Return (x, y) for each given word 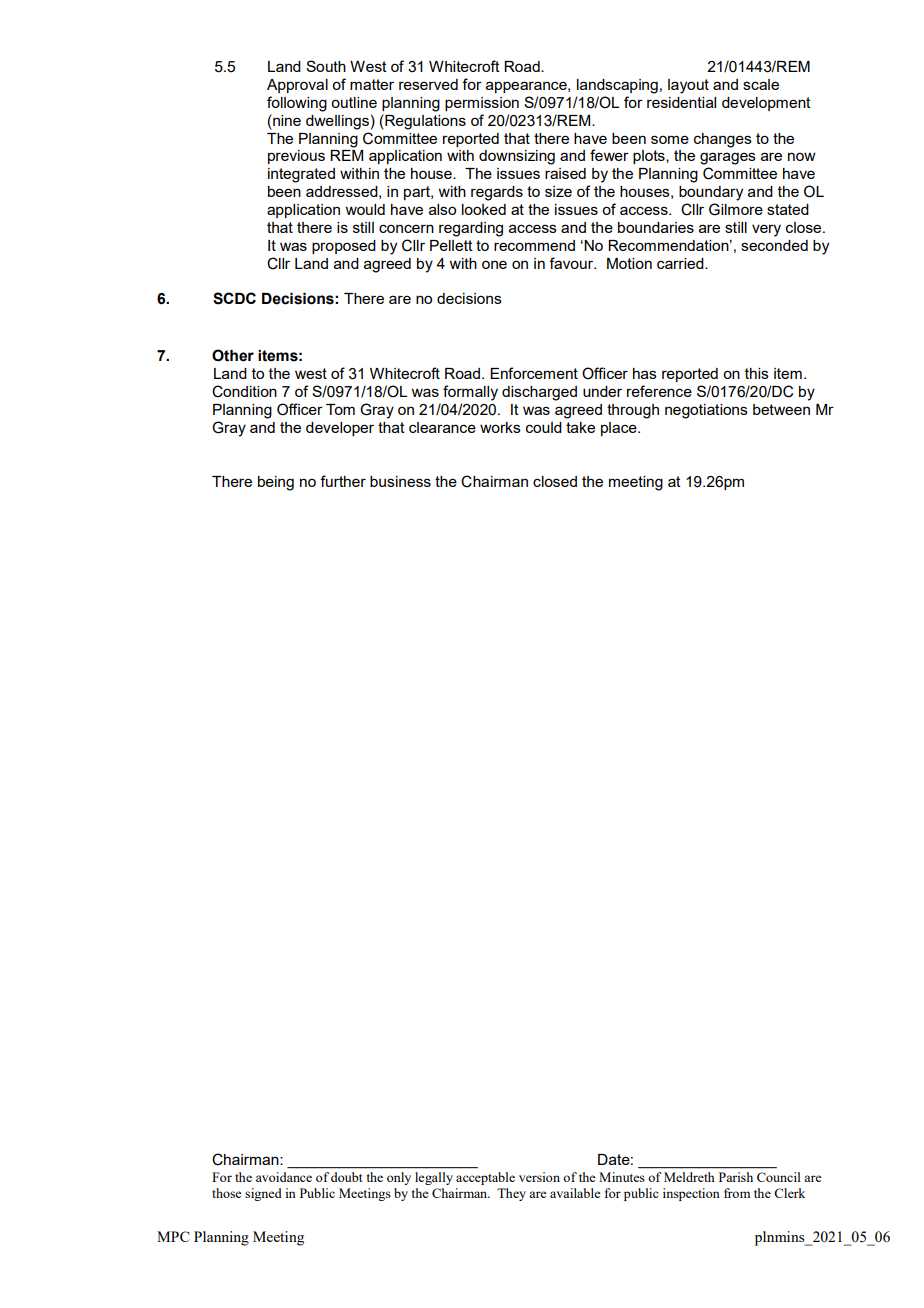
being (276, 483)
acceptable (485, 1178)
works (500, 427)
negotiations (706, 411)
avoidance (284, 1177)
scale (761, 84)
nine (286, 120)
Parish (736, 1177)
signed (263, 1194)
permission (482, 104)
